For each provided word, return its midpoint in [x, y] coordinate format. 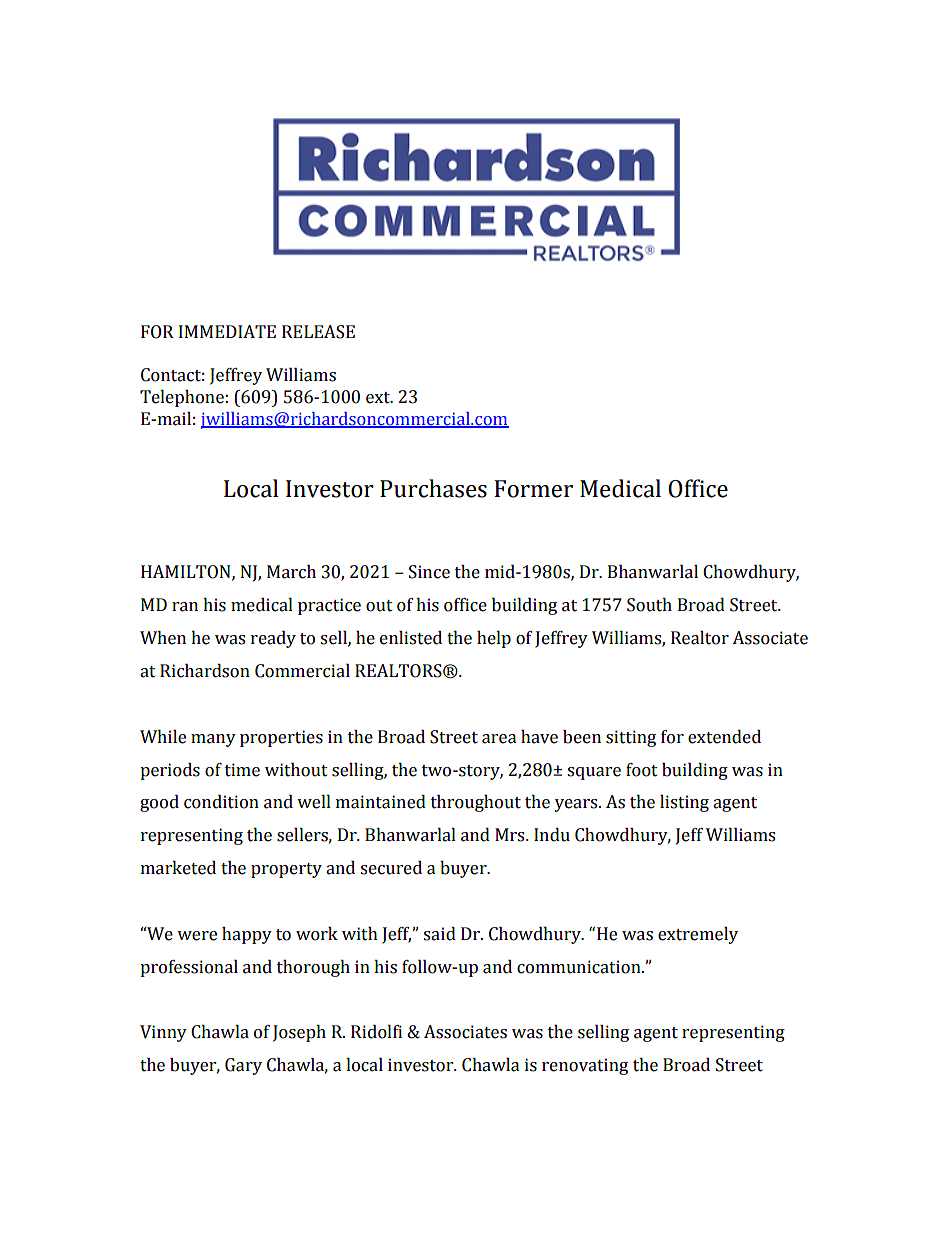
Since [429, 572]
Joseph [299, 1033]
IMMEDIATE [227, 331]
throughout [476, 803]
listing [684, 803]
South [649, 605]
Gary [243, 1066]
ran [185, 607]
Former [534, 489]
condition [221, 802]
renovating [585, 1066]
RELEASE [318, 332]
